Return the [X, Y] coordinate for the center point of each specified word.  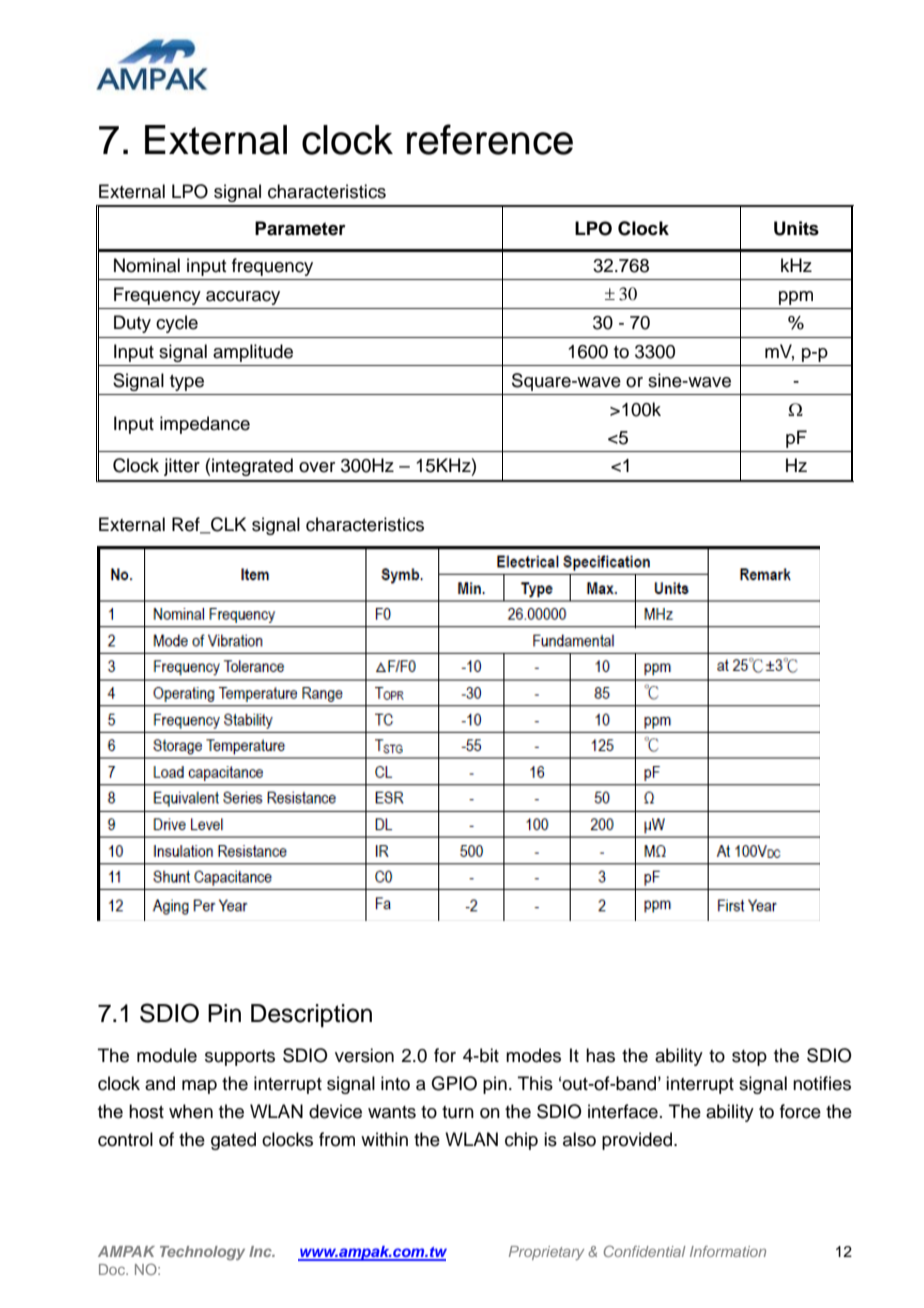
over [317, 467]
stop [749, 1058]
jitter [182, 467]
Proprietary [546, 1253]
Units [796, 228]
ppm [796, 298]
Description [311, 1015]
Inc [261, 1251]
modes [533, 1055]
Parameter [300, 228]
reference [490, 139]
